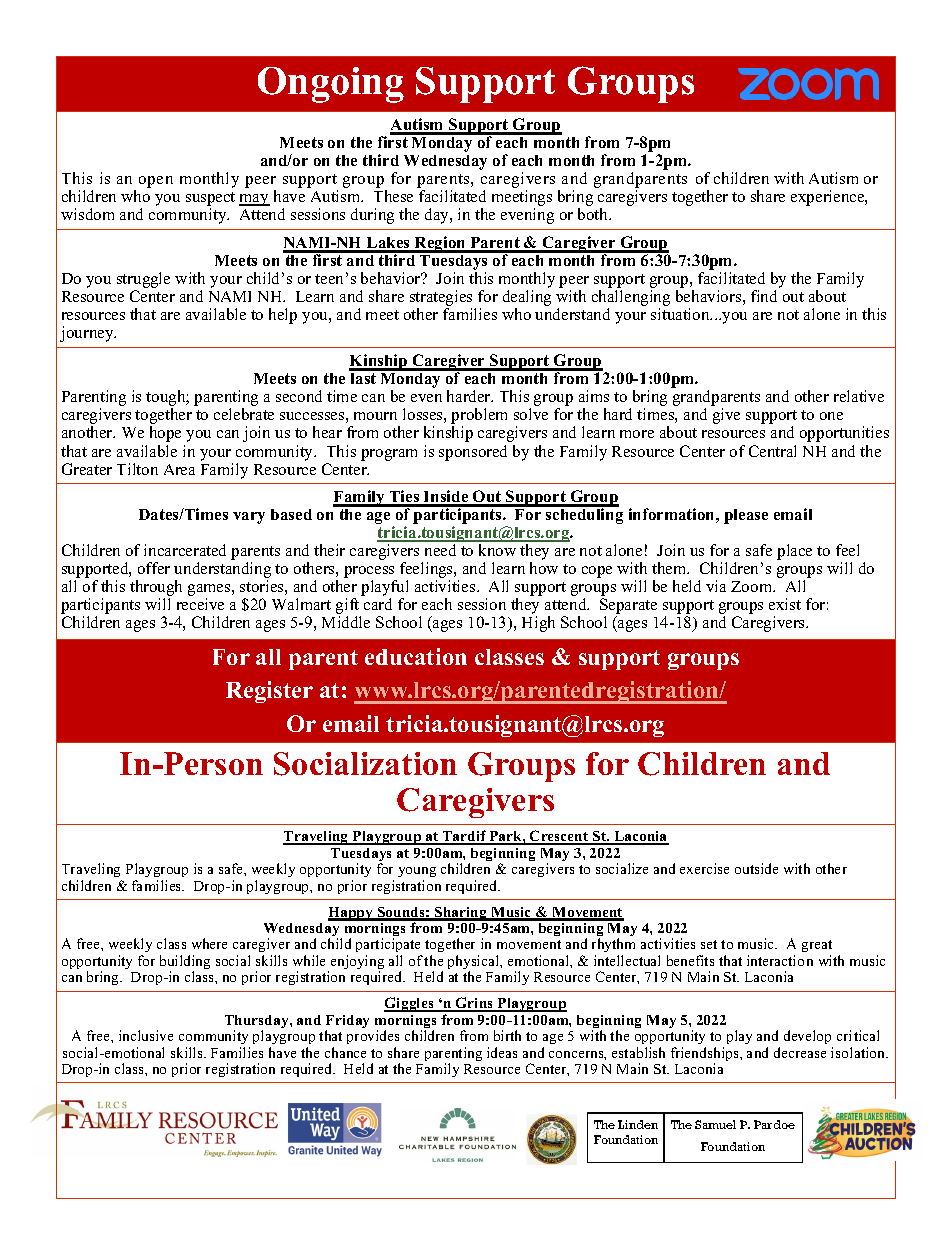 Image resolution: width=952 pixels, height=1233 pixels. I want to click on decrease, so click(800, 1052).
